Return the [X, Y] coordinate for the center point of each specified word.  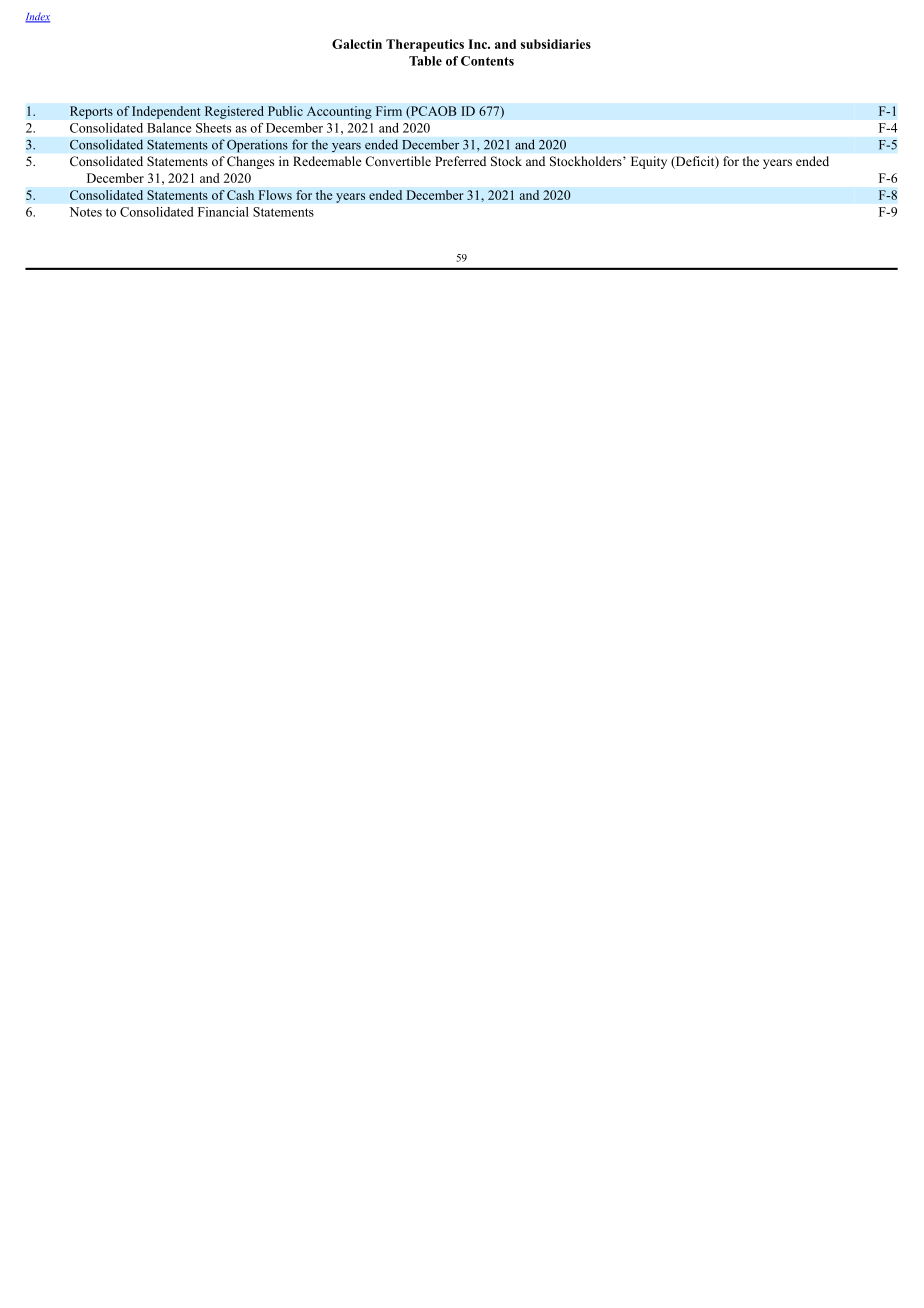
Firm [389, 111]
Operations [257, 146]
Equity [649, 162]
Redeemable [327, 161]
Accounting [339, 112]
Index [37, 17]
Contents [487, 61]
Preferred [460, 161]
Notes [85, 212]
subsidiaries [556, 44]
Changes [250, 162]
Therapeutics [425, 45]
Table [425, 61]
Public [285, 111]
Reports [91, 112]
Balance [169, 128]
